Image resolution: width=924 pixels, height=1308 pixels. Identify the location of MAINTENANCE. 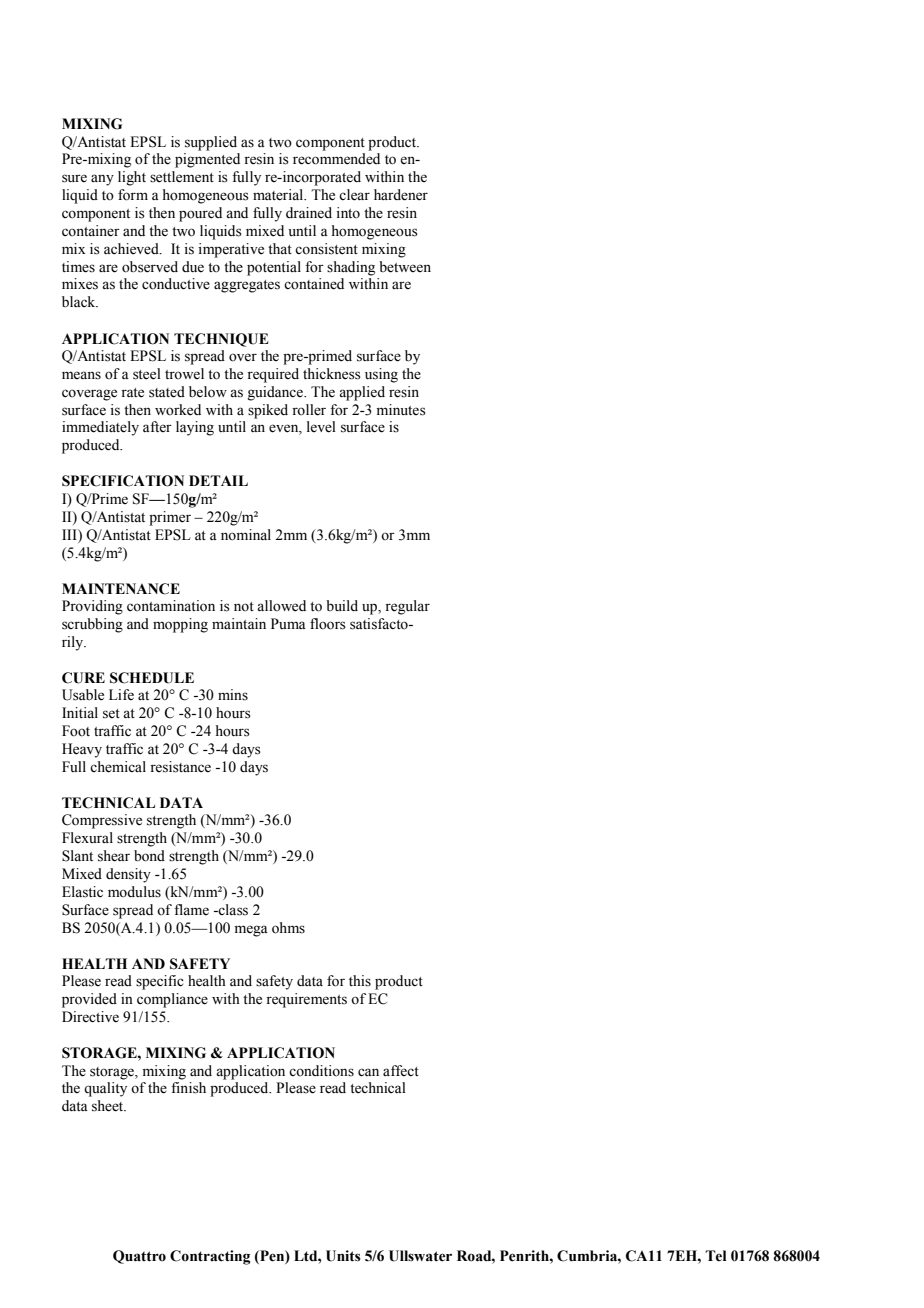
(121, 589).
